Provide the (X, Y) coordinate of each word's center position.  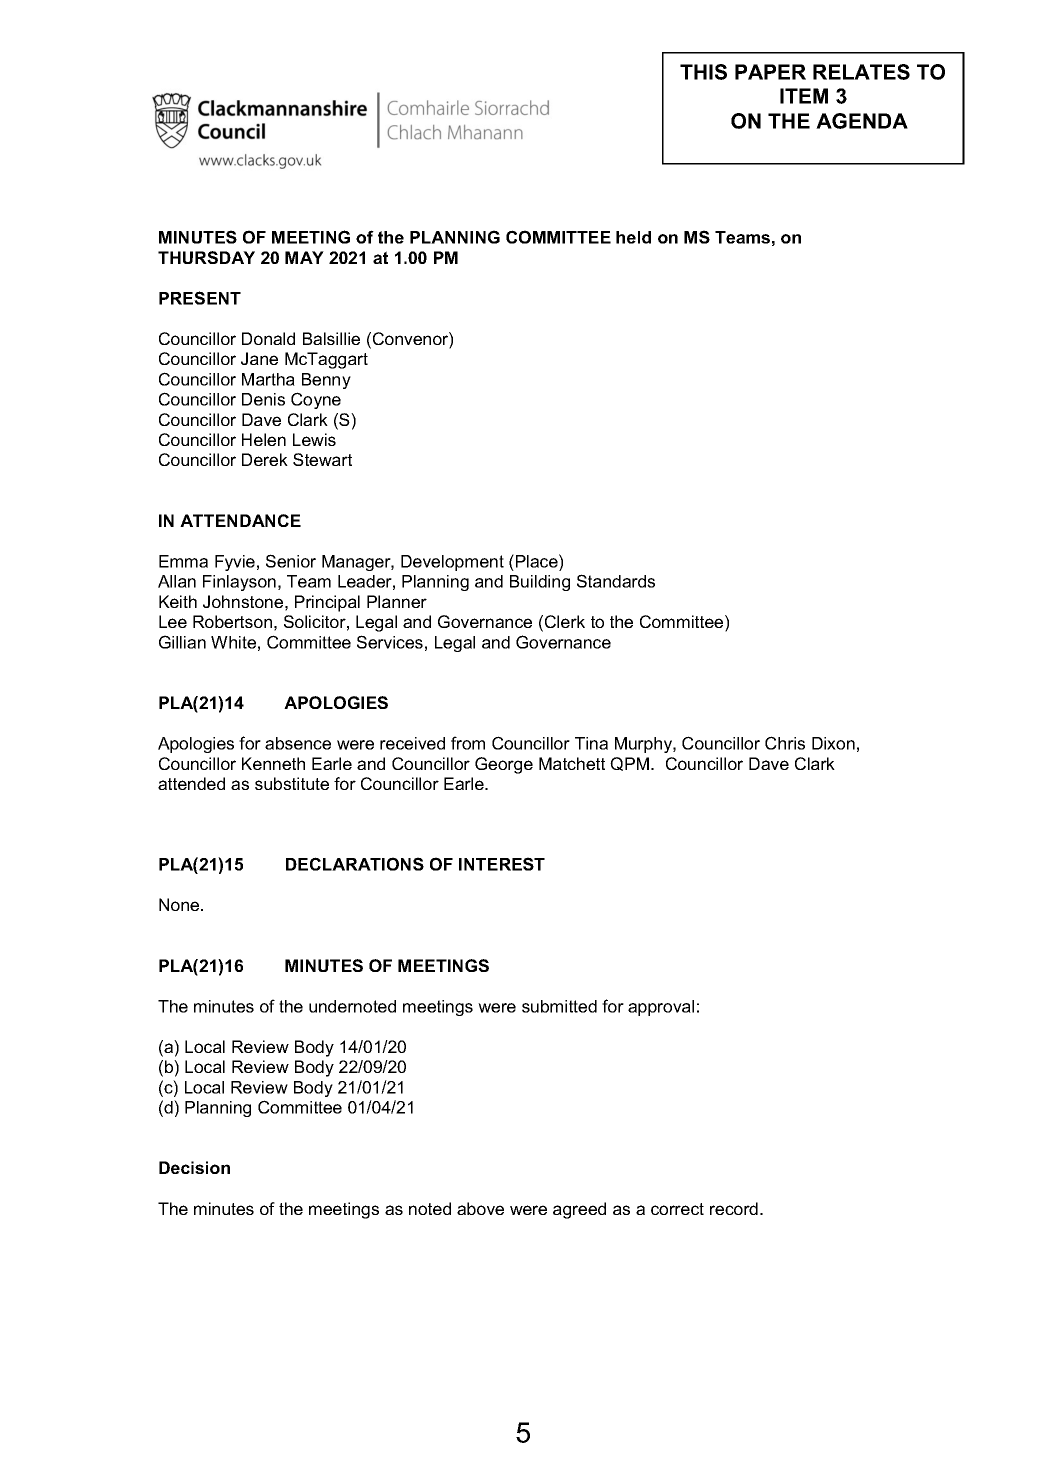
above (480, 1208)
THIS (703, 72)
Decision (194, 1167)
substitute (292, 783)
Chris (785, 743)
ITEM (804, 96)
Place (538, 561)
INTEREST (502, 864)
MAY (304, 257)
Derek (265, 459)
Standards (616, 581)
